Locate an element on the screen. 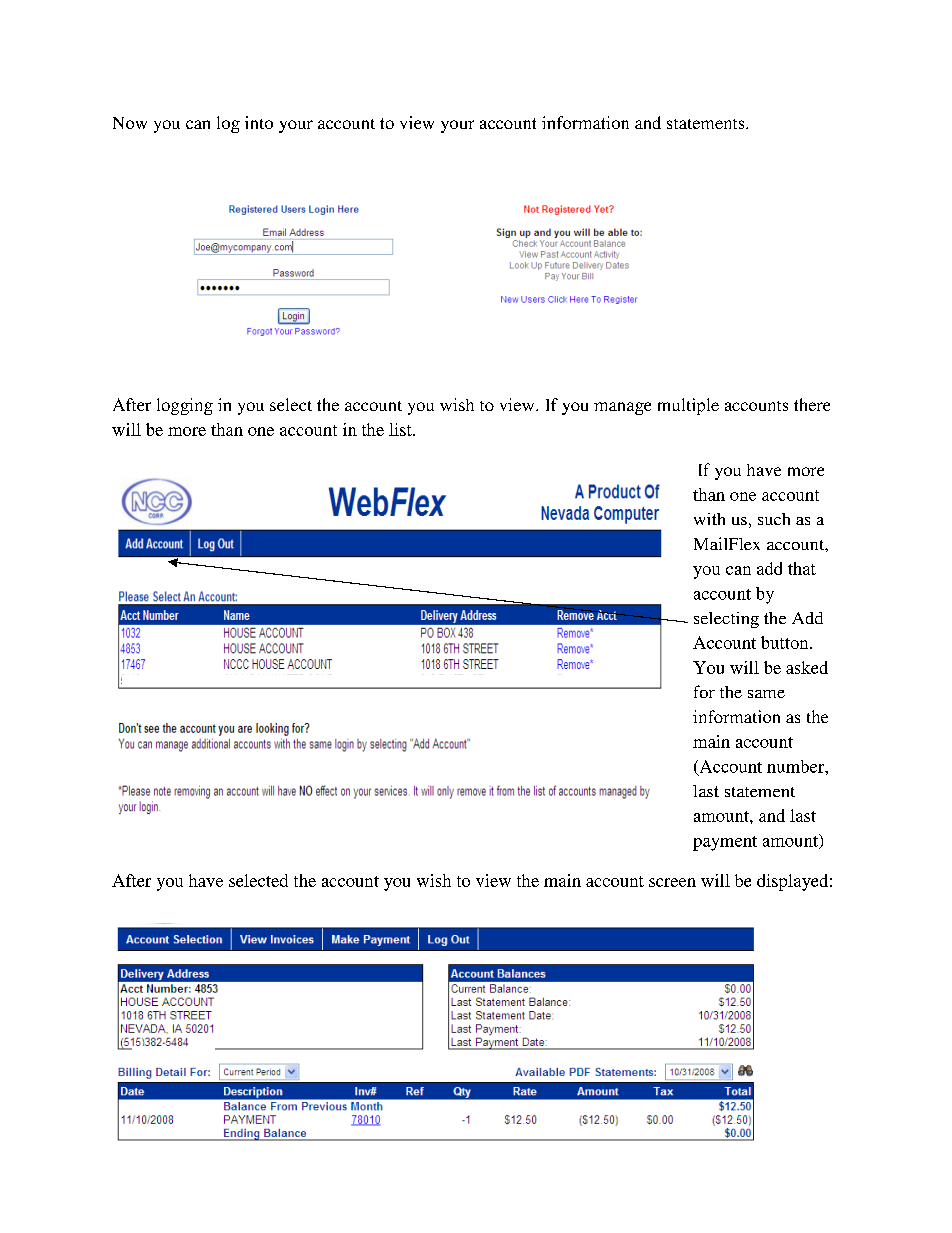  screen is located at coordinates (672, 882).
